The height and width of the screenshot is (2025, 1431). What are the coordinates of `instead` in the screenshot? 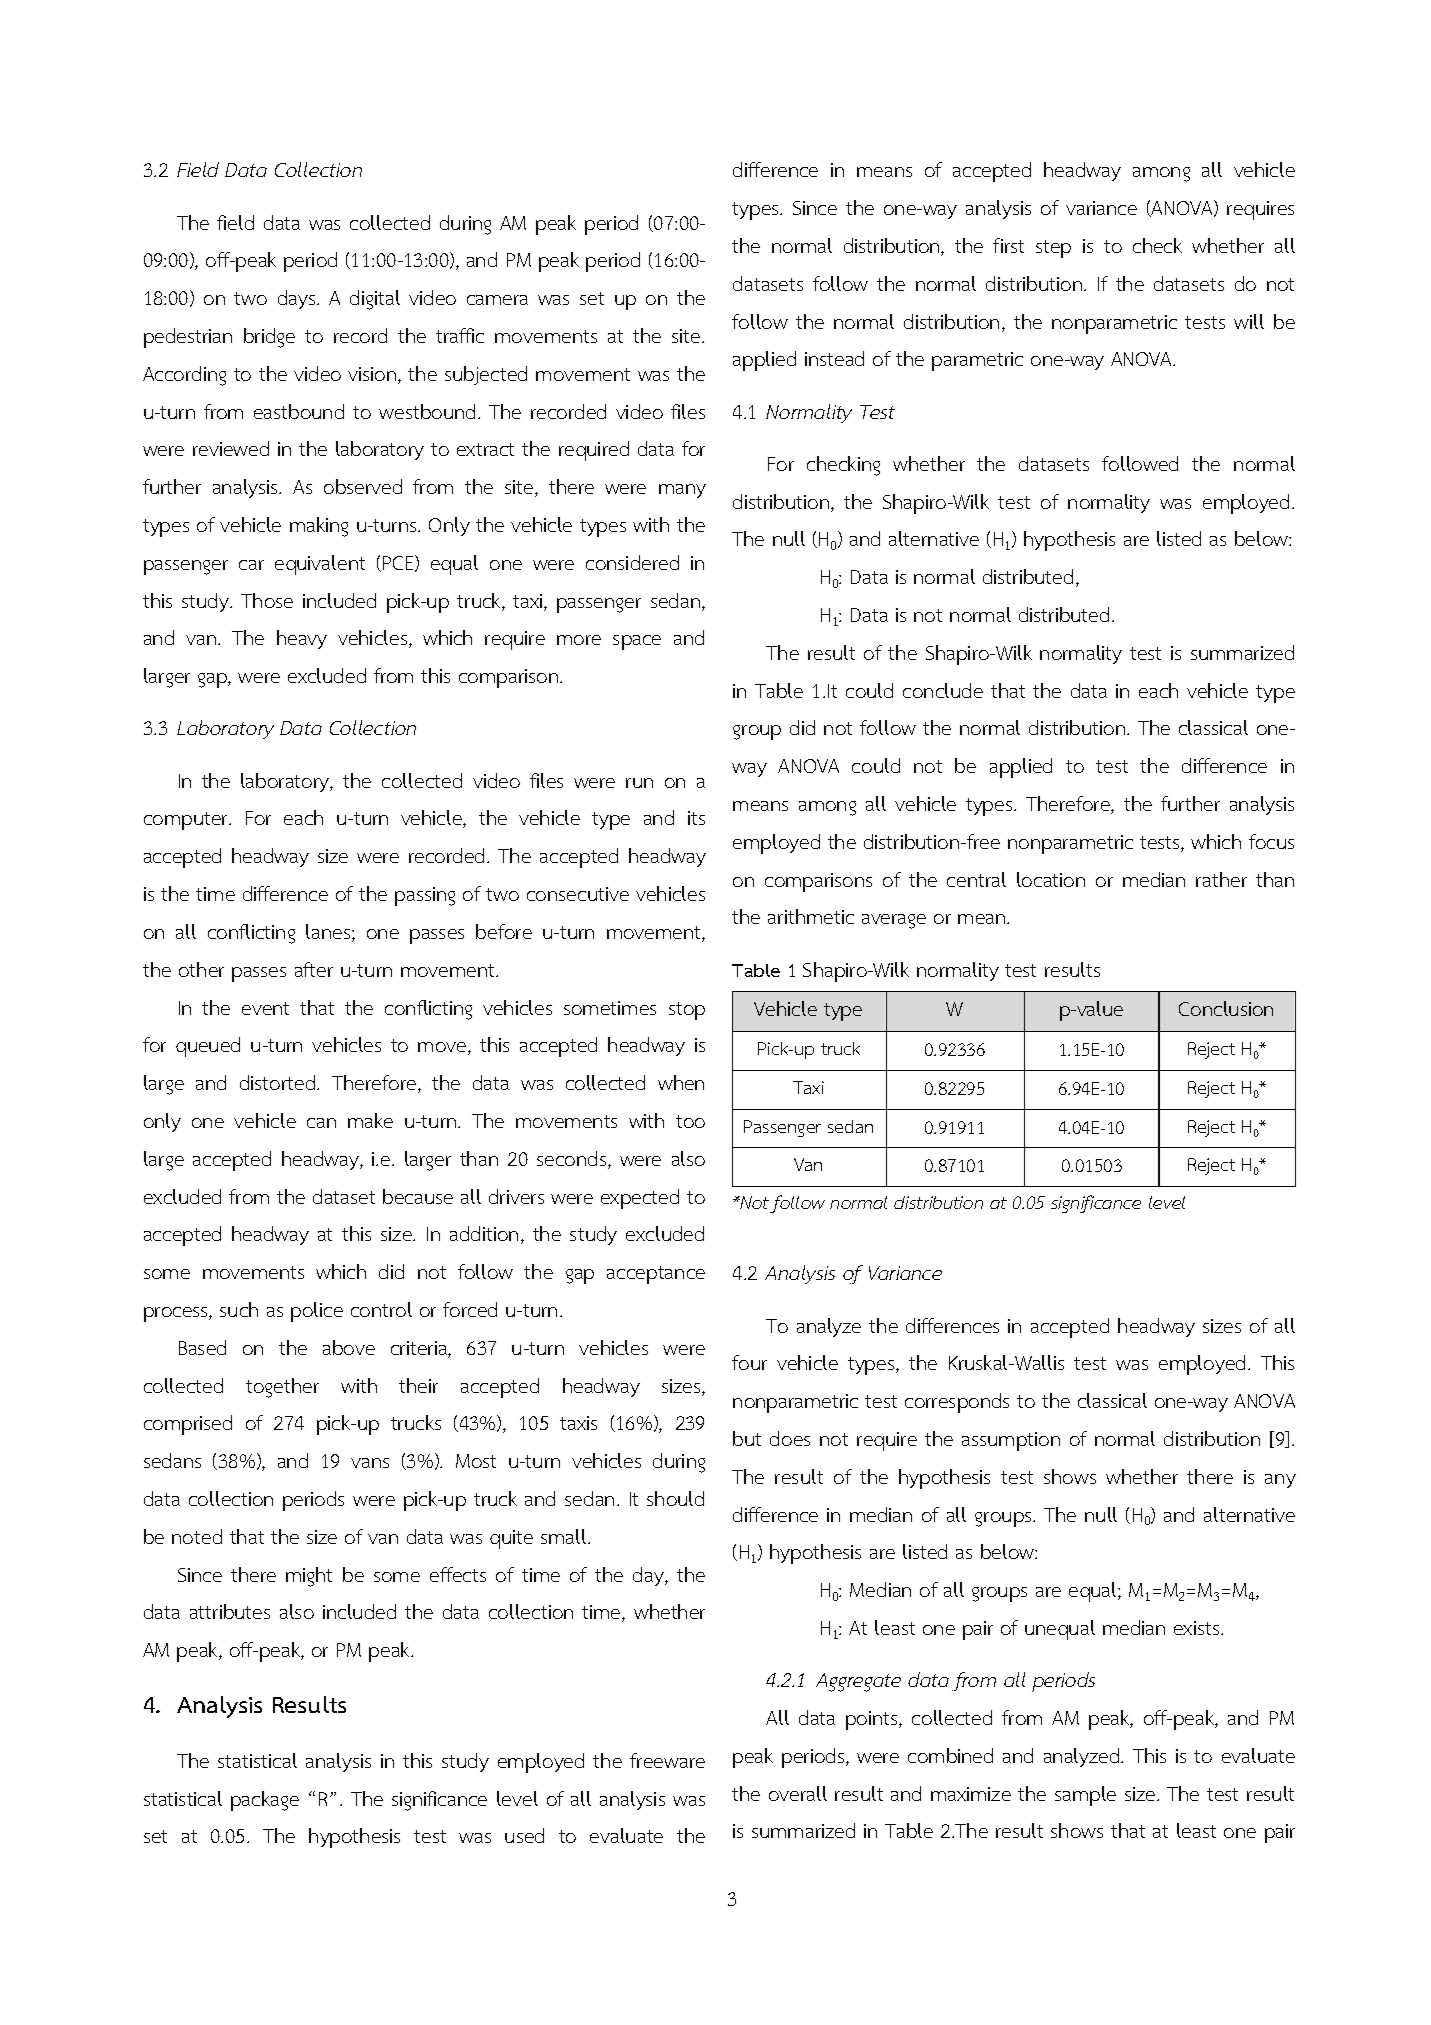 It's located at (834, 358).
